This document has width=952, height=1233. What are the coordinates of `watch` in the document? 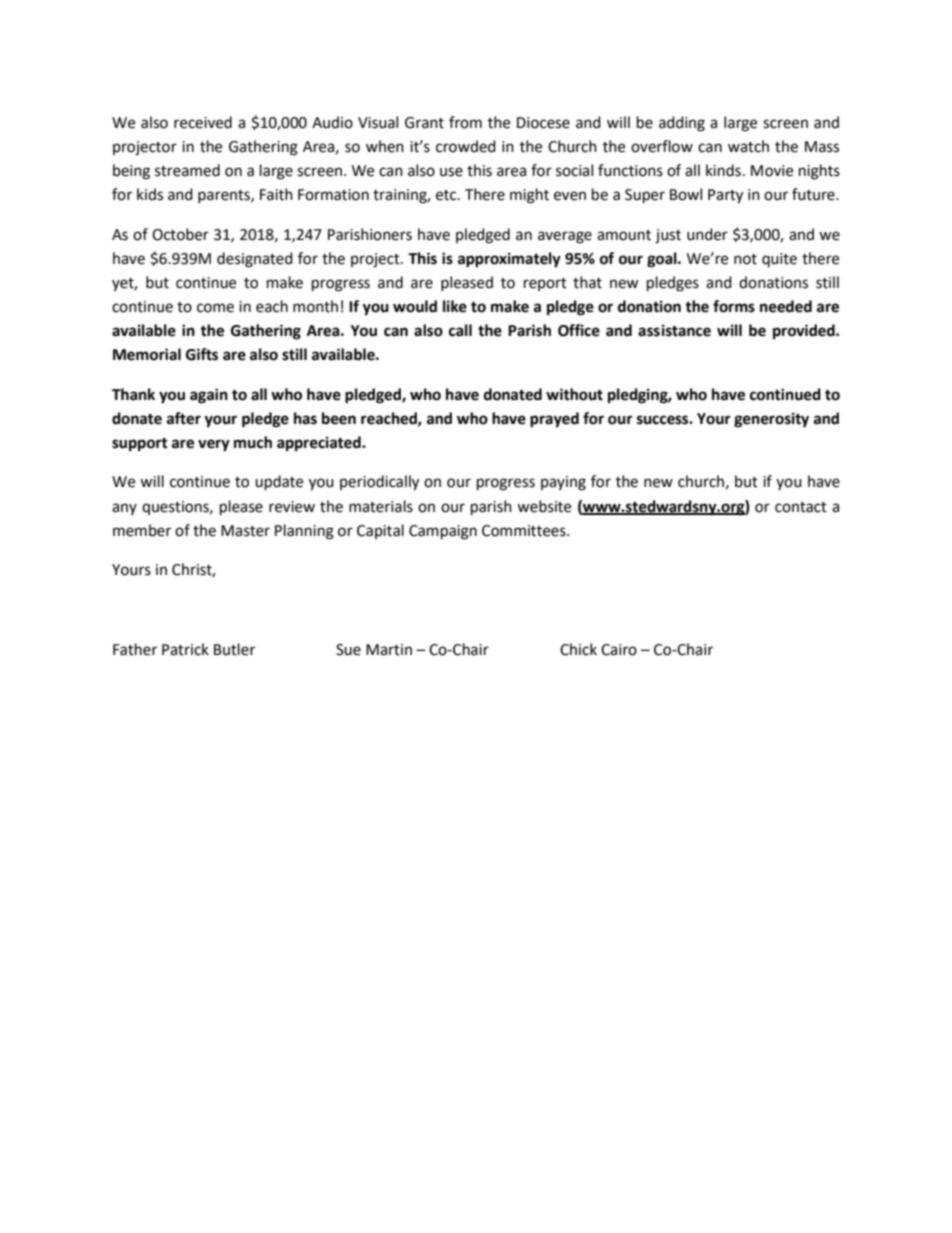 It's located at (748, 146).
